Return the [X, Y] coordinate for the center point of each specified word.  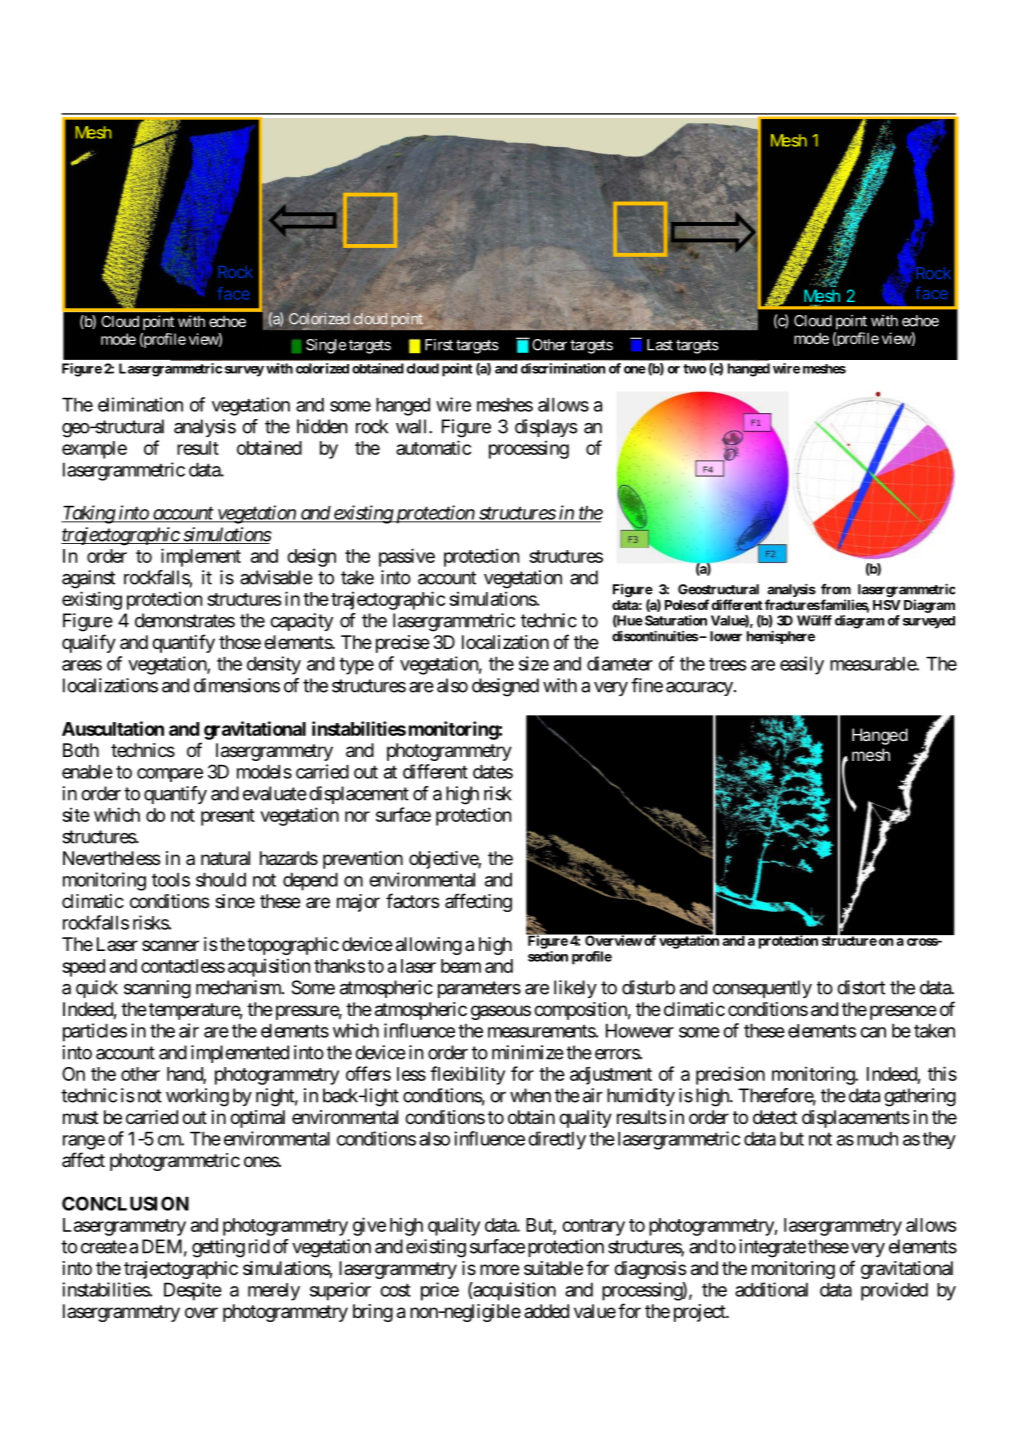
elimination [140, 404]
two [694, 369]
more [500, 1269]
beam [461, 966]
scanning [157, 989]
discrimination [563, 368]
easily [802, 665]
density [274, 665]
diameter [620, 663]
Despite [193, 1291]
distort [861, 987]
